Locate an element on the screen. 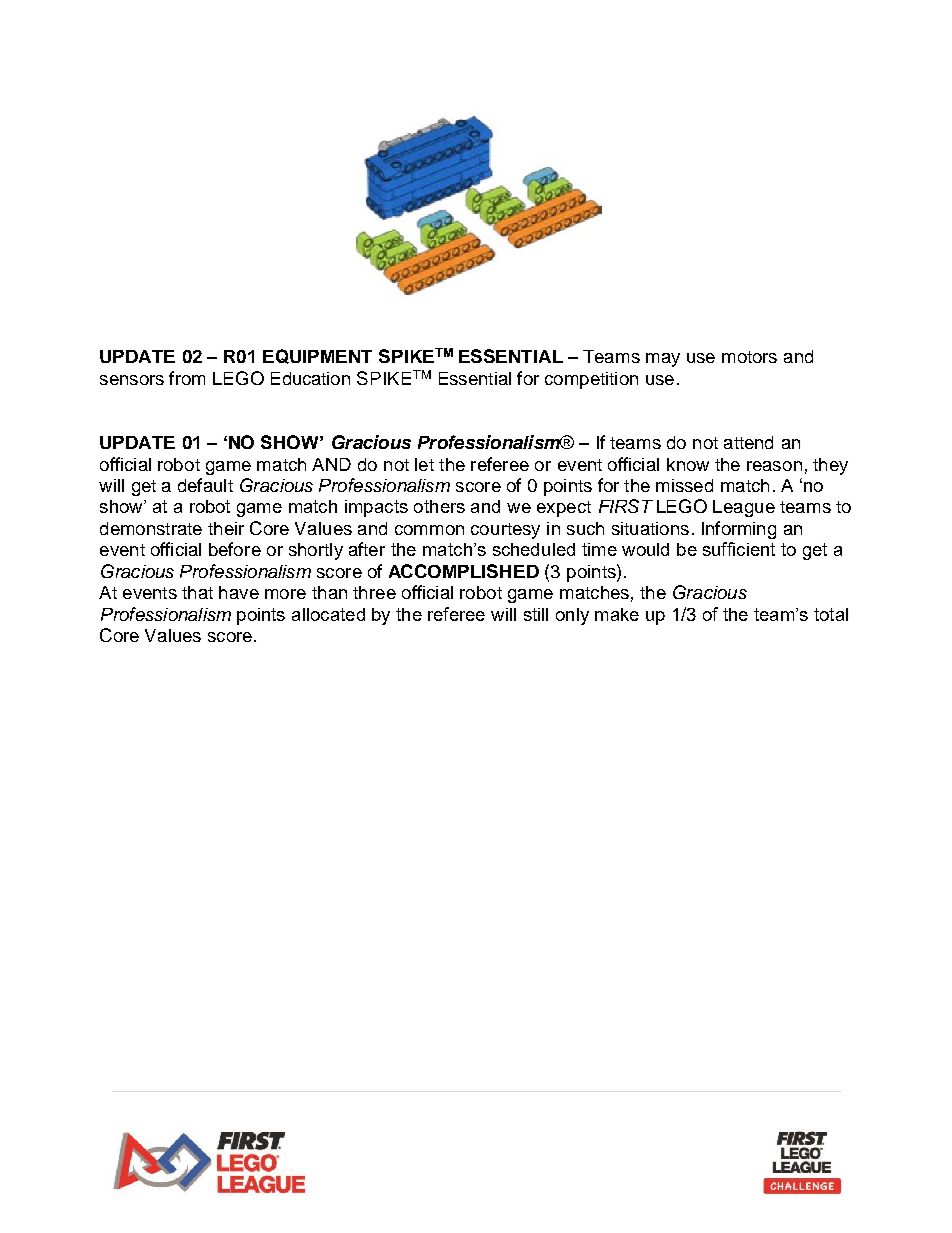 The height and width of the screenshot is (1233, 952). Informing is located at coordinates (739, 530).
